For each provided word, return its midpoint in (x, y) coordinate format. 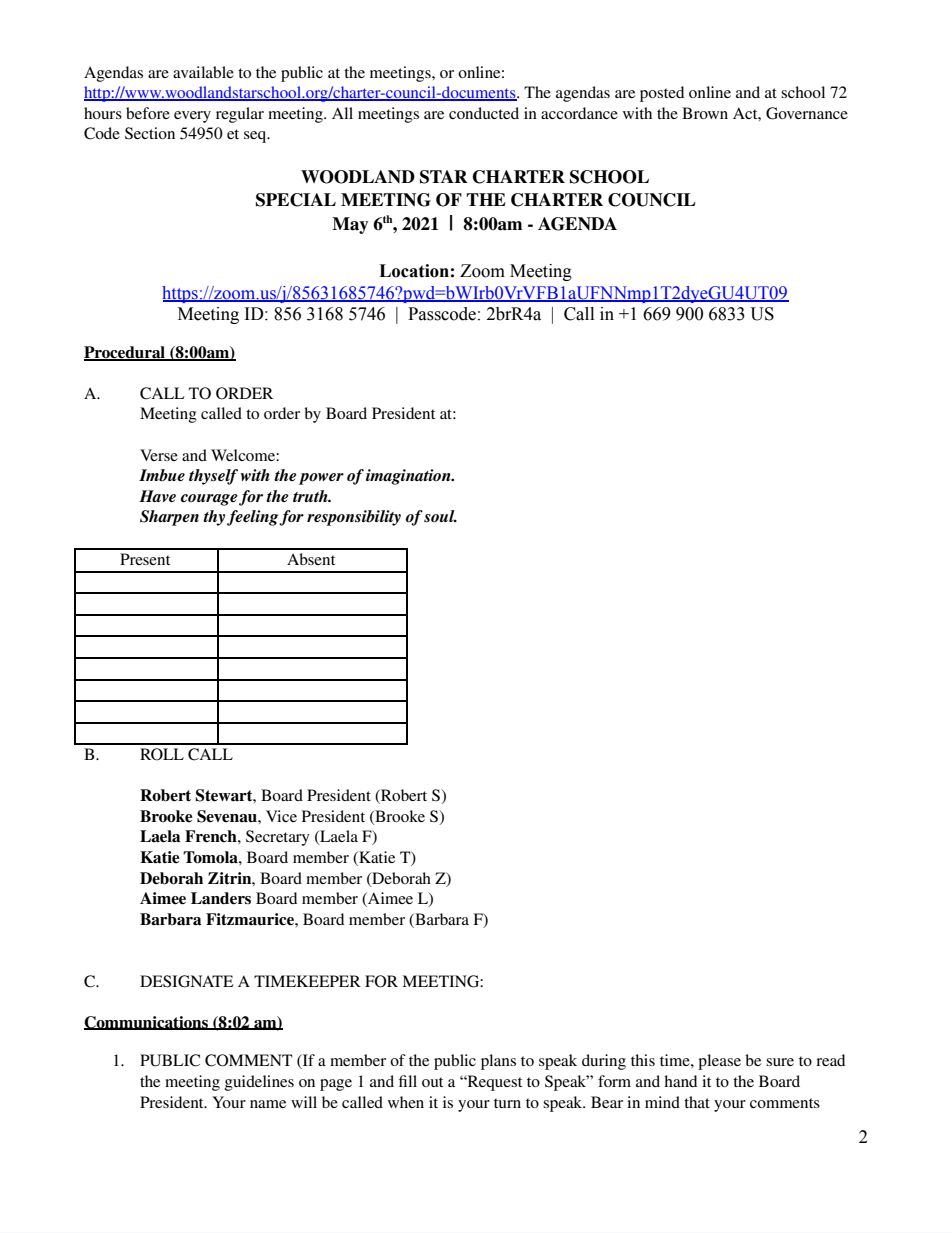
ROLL (162, 754)
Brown (705, 113)
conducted (484, 113)
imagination (409, 477)
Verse (159, 455)
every (192, 117)
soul (440, 516)
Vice (281, 816)
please (719, 1062)
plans (498, 1062)
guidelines (259, 1083)
